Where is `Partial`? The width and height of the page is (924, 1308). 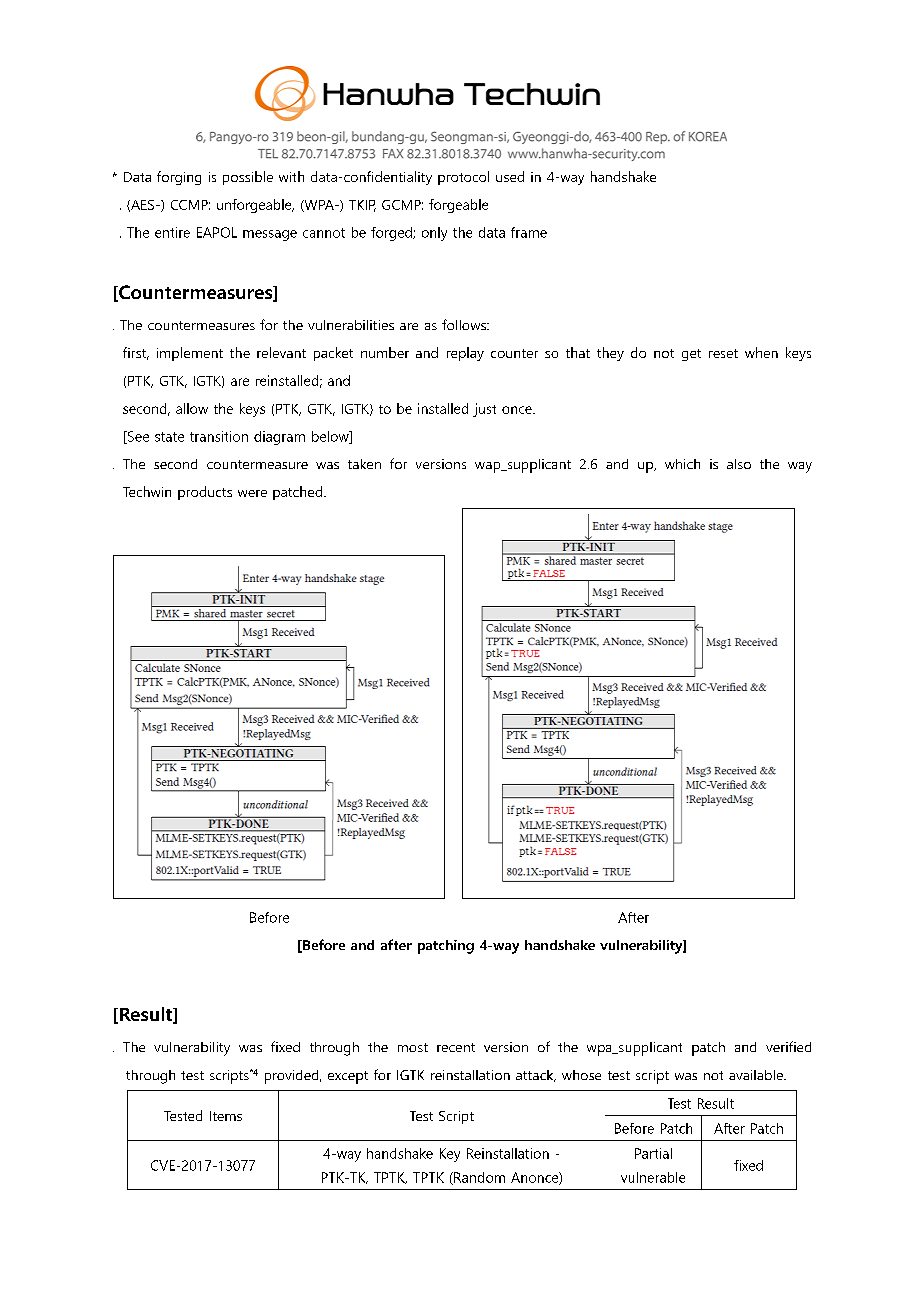
Partial is located at coordinates (653, 1153).
